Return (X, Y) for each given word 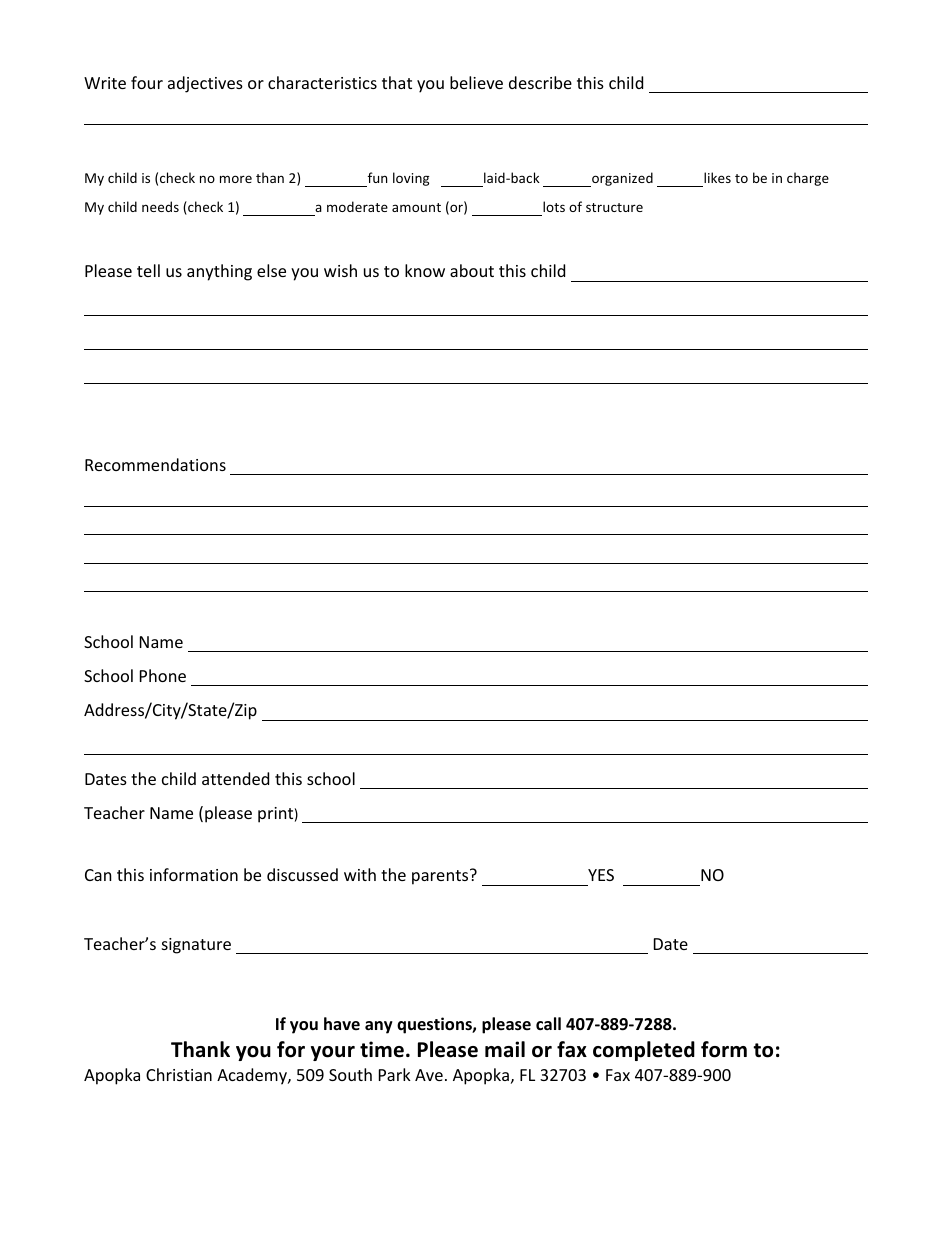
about (472, 270)
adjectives (205, 84)
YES (601, 875)
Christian (179, 1074)
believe (476, 82)
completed (644, 1051)
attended (235, 778)
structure (614, 207)
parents (441, 877)
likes (717, 177)
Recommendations (155, 464)
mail (505, 1049)
